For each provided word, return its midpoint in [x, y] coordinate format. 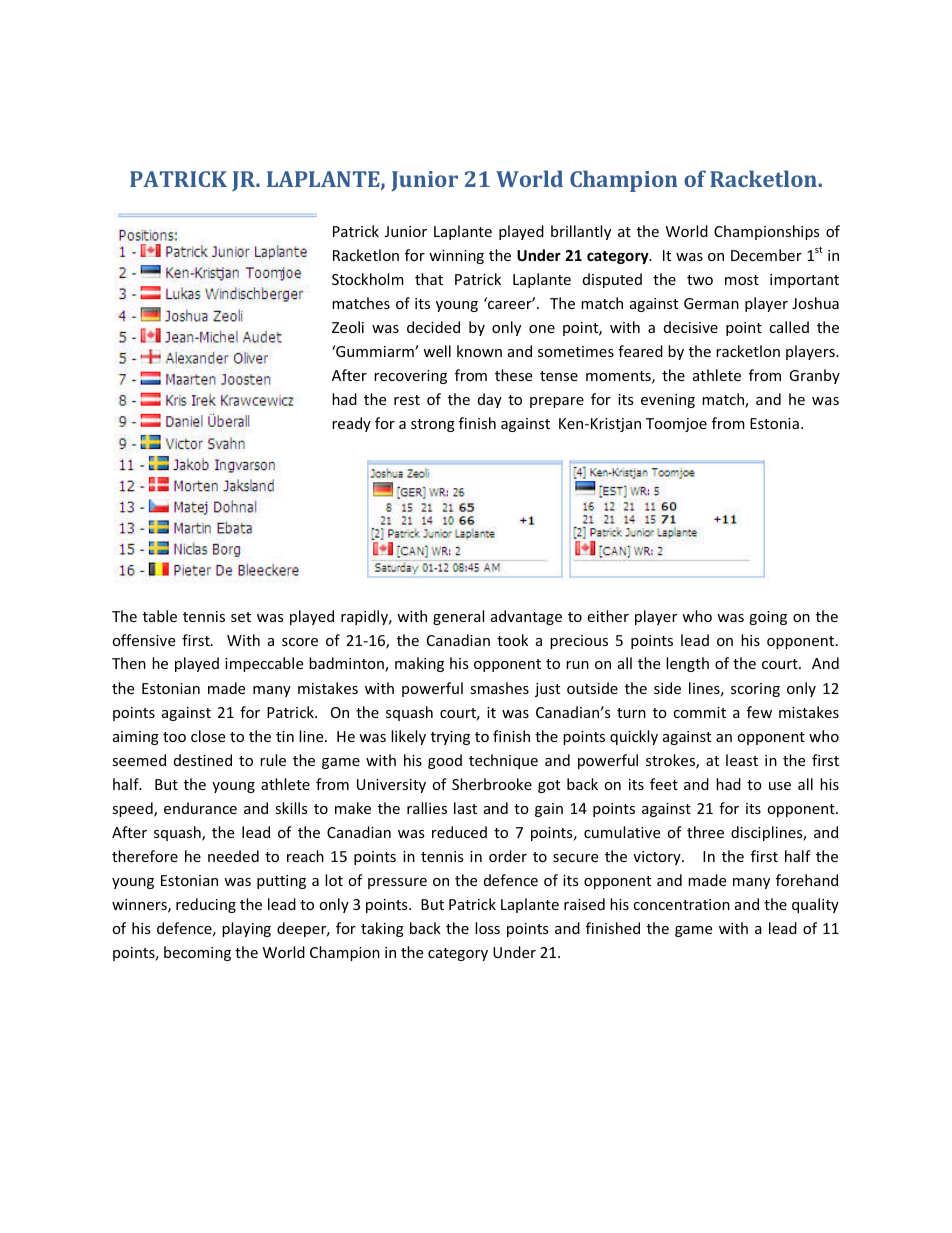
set [241, 617]
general [458, 617]
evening [668, 401]
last [465, 808]
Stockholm [368, 279]
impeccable [264, 664]
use [780, 786]
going [768, 618]
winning [456, 257]
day [490, 400]
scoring [755, 690]
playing [246, 929]
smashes [499, 688]
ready [351, 424]
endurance [200, 808]
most [742, 280]
